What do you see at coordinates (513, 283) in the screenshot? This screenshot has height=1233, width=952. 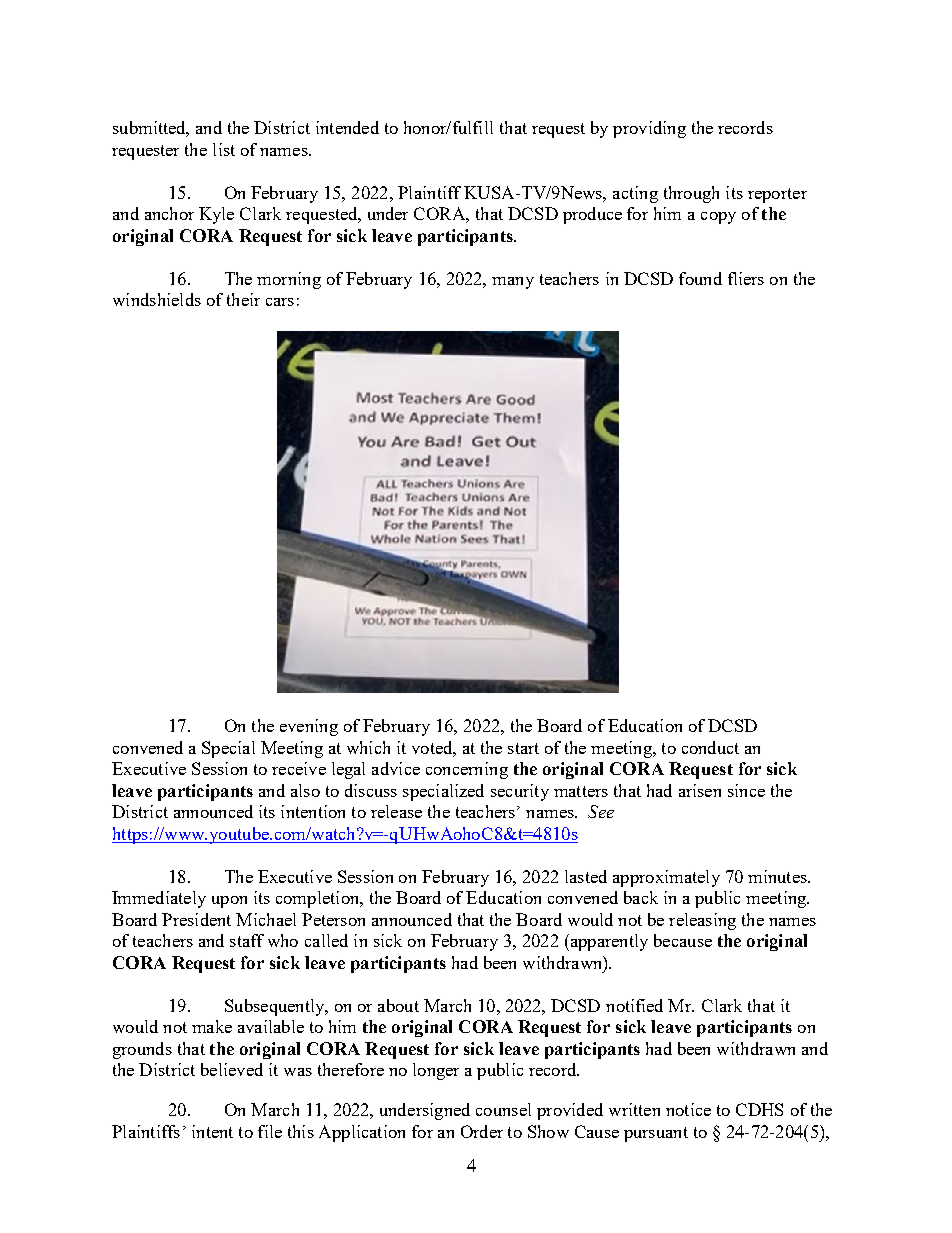 I see `many` at bounding box center [513, 283].
